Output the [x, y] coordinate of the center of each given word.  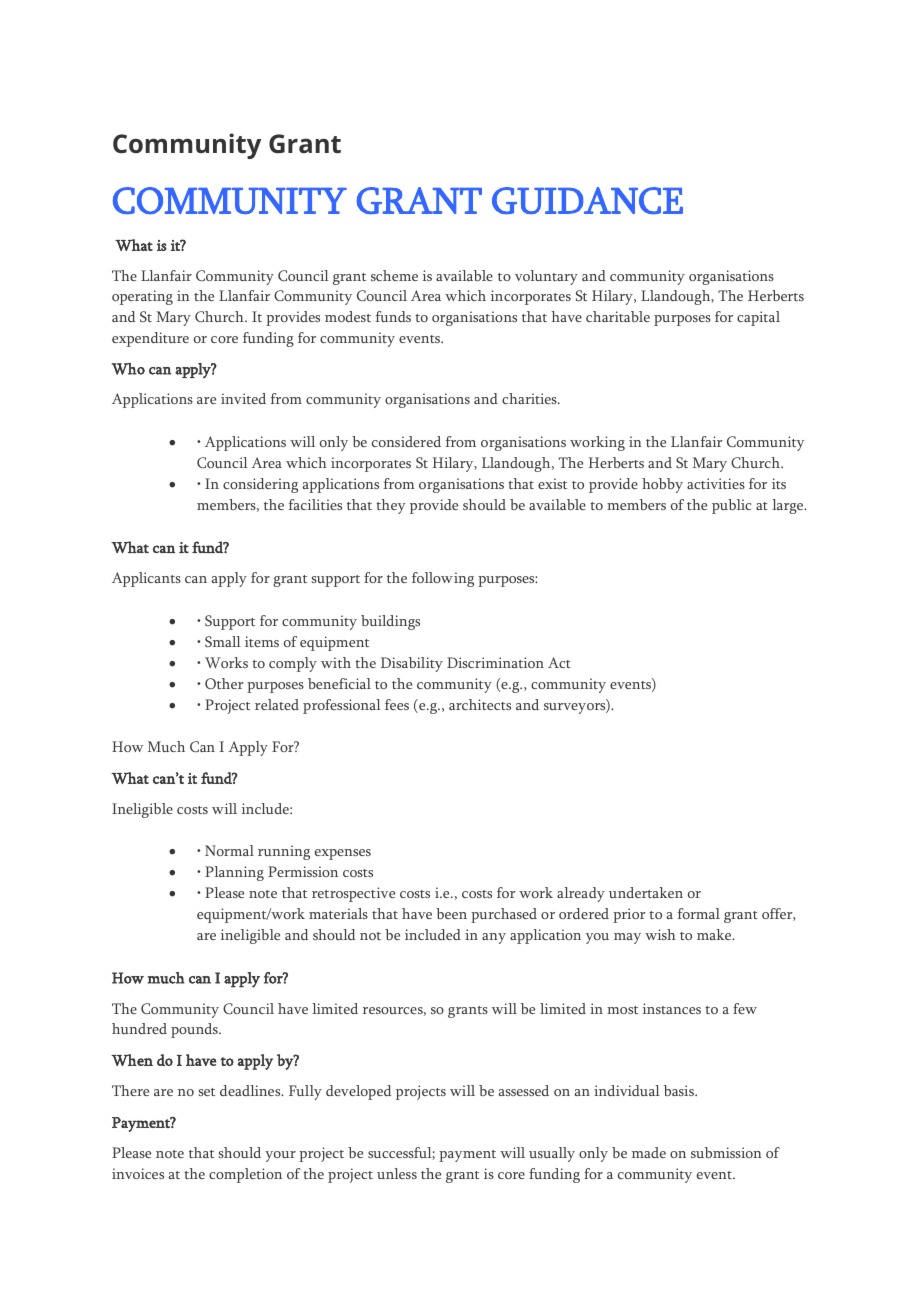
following [443, 579]
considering [260, 485]
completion [245, 1175]
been [451, 913]
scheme [394, 275]
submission [726, 1152]
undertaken [646, 892]
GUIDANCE [587, 200]
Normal [229, 850]
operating [142, 297]
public [731, 506]
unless [397, 1173]
